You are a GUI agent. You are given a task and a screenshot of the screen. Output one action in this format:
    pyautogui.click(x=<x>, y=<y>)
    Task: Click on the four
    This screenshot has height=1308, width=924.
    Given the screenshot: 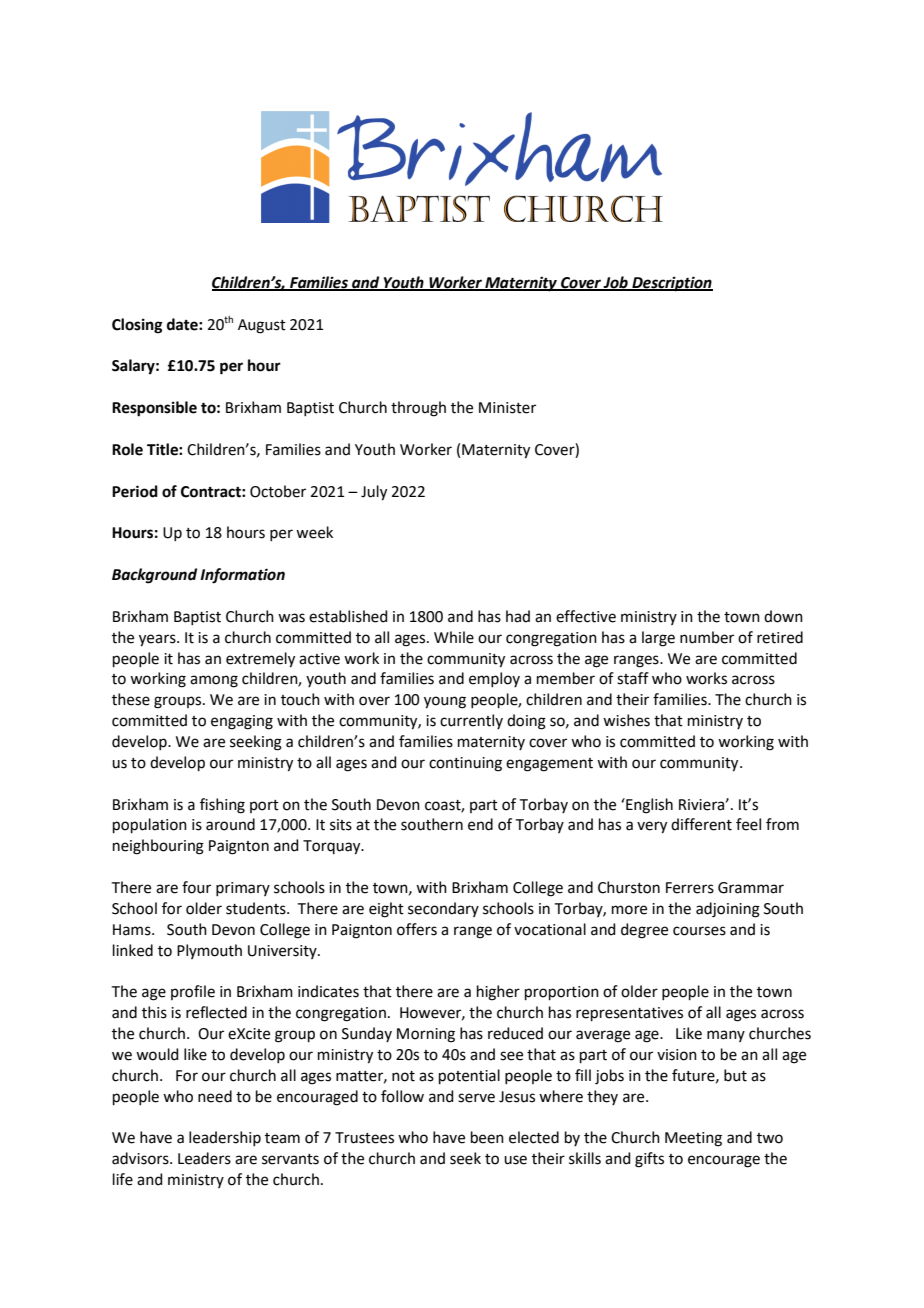 What is the action you would take?
    pyautogui.click(x=196, y=887)
